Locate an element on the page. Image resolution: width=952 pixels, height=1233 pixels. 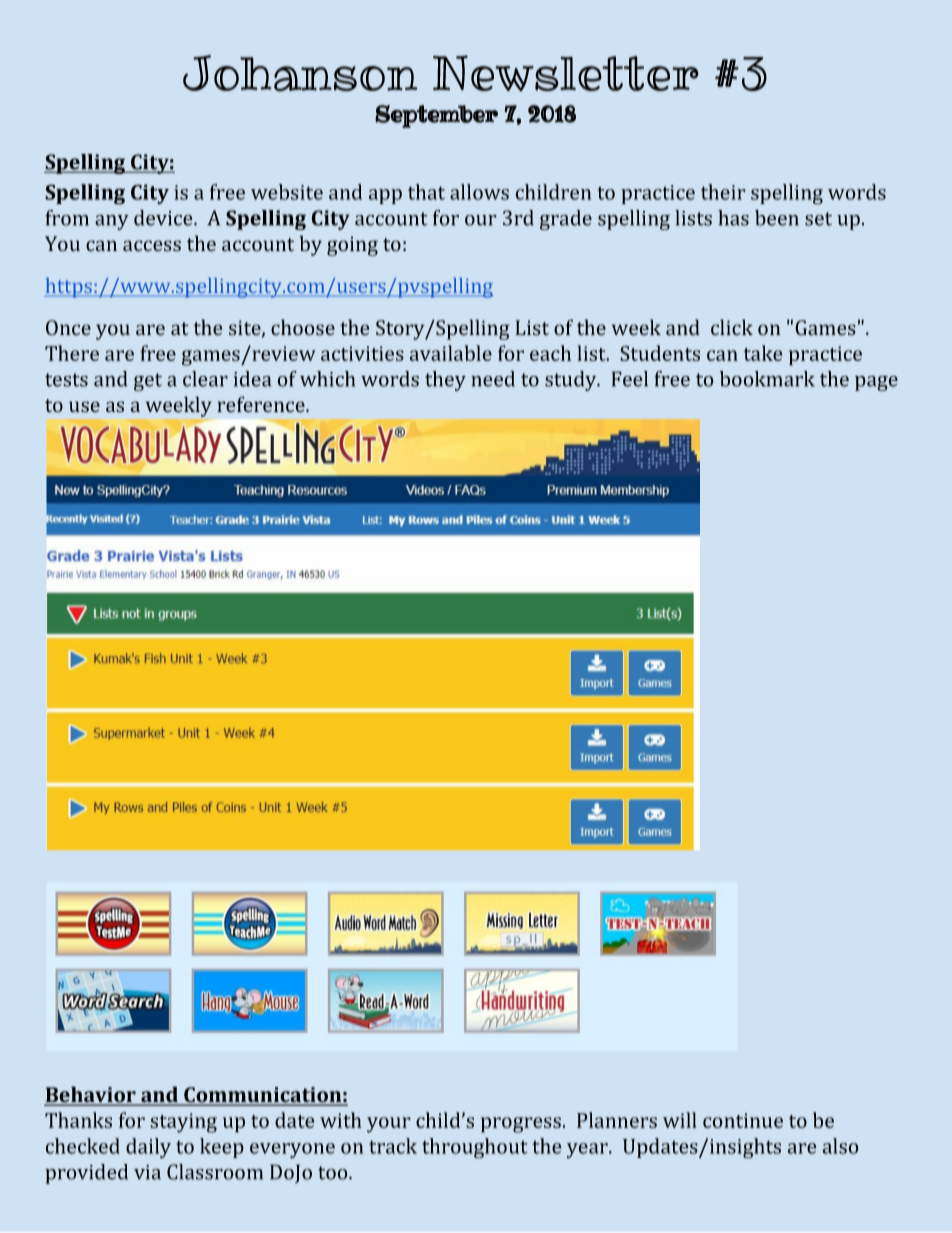
get is located at coordinates (148, 382).
